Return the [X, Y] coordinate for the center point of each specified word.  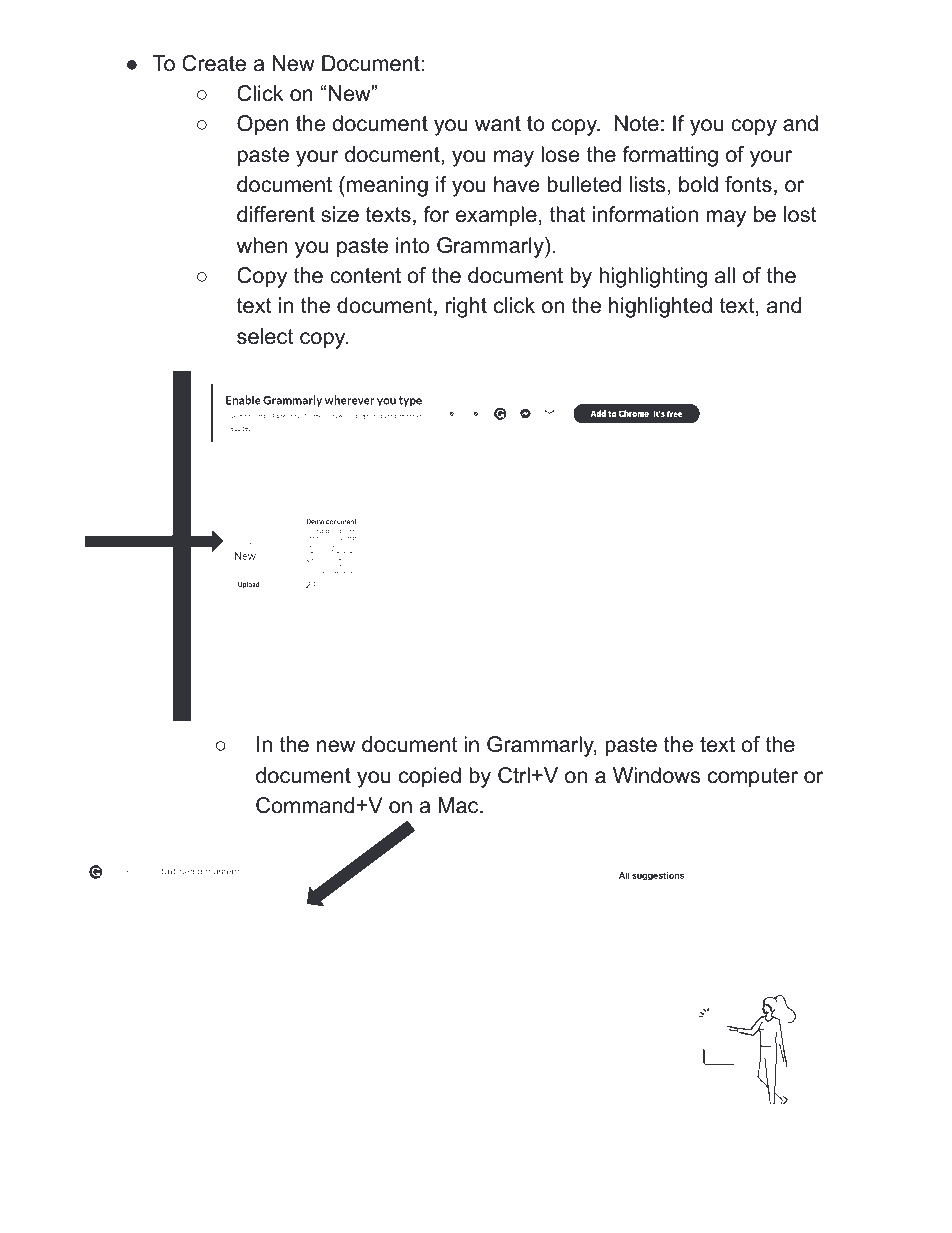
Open [263, 125]
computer [753, 778]
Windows [656, 775]
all [725, 275]
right [466, 307]
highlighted [660, 307]
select [265, 336]
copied [430, 777]
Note [637, 123]
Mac [460, 805]
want [498, 124]
